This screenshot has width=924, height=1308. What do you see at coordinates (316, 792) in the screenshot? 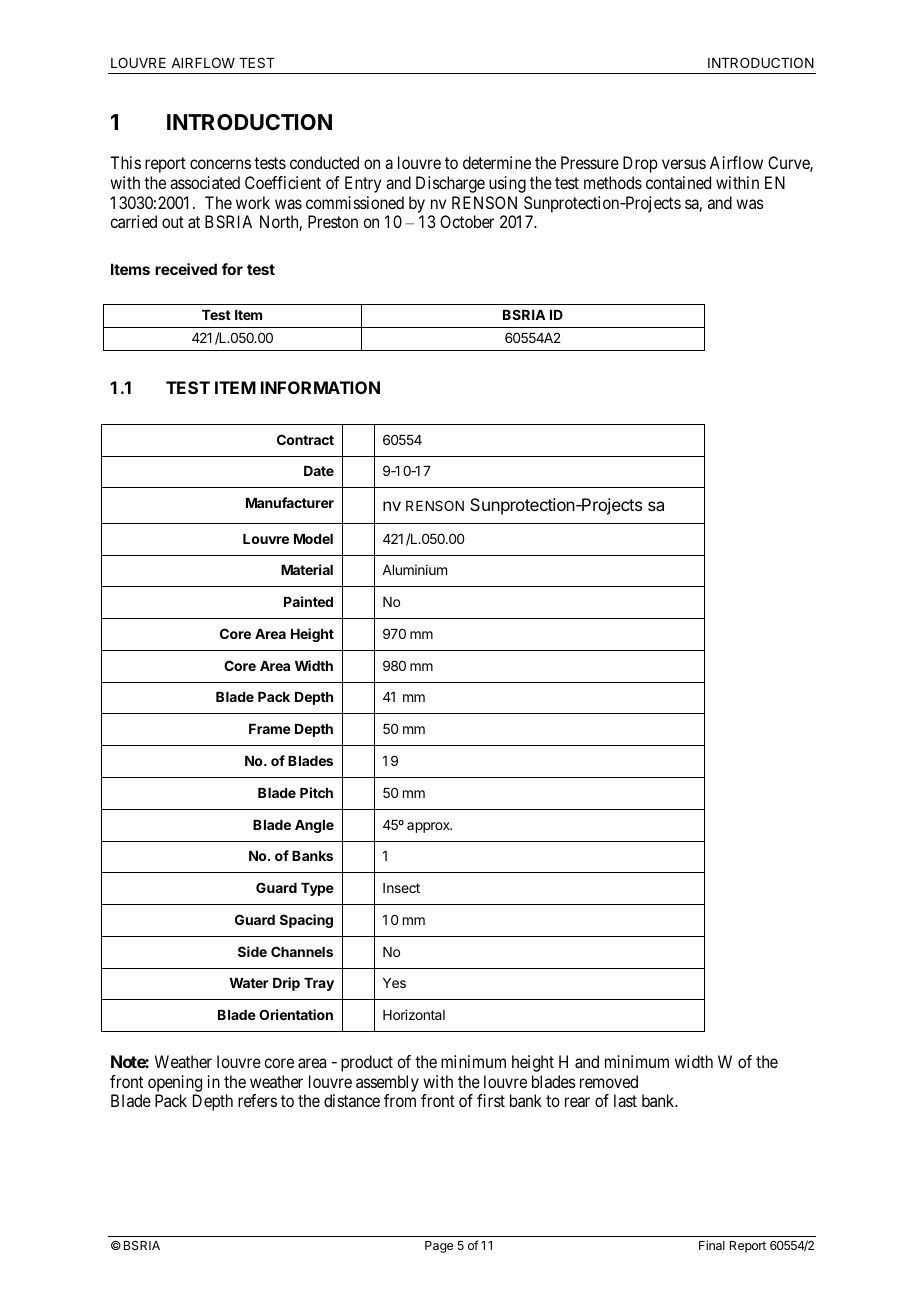
I see `Pitch` at bounding box center [316, 792].
